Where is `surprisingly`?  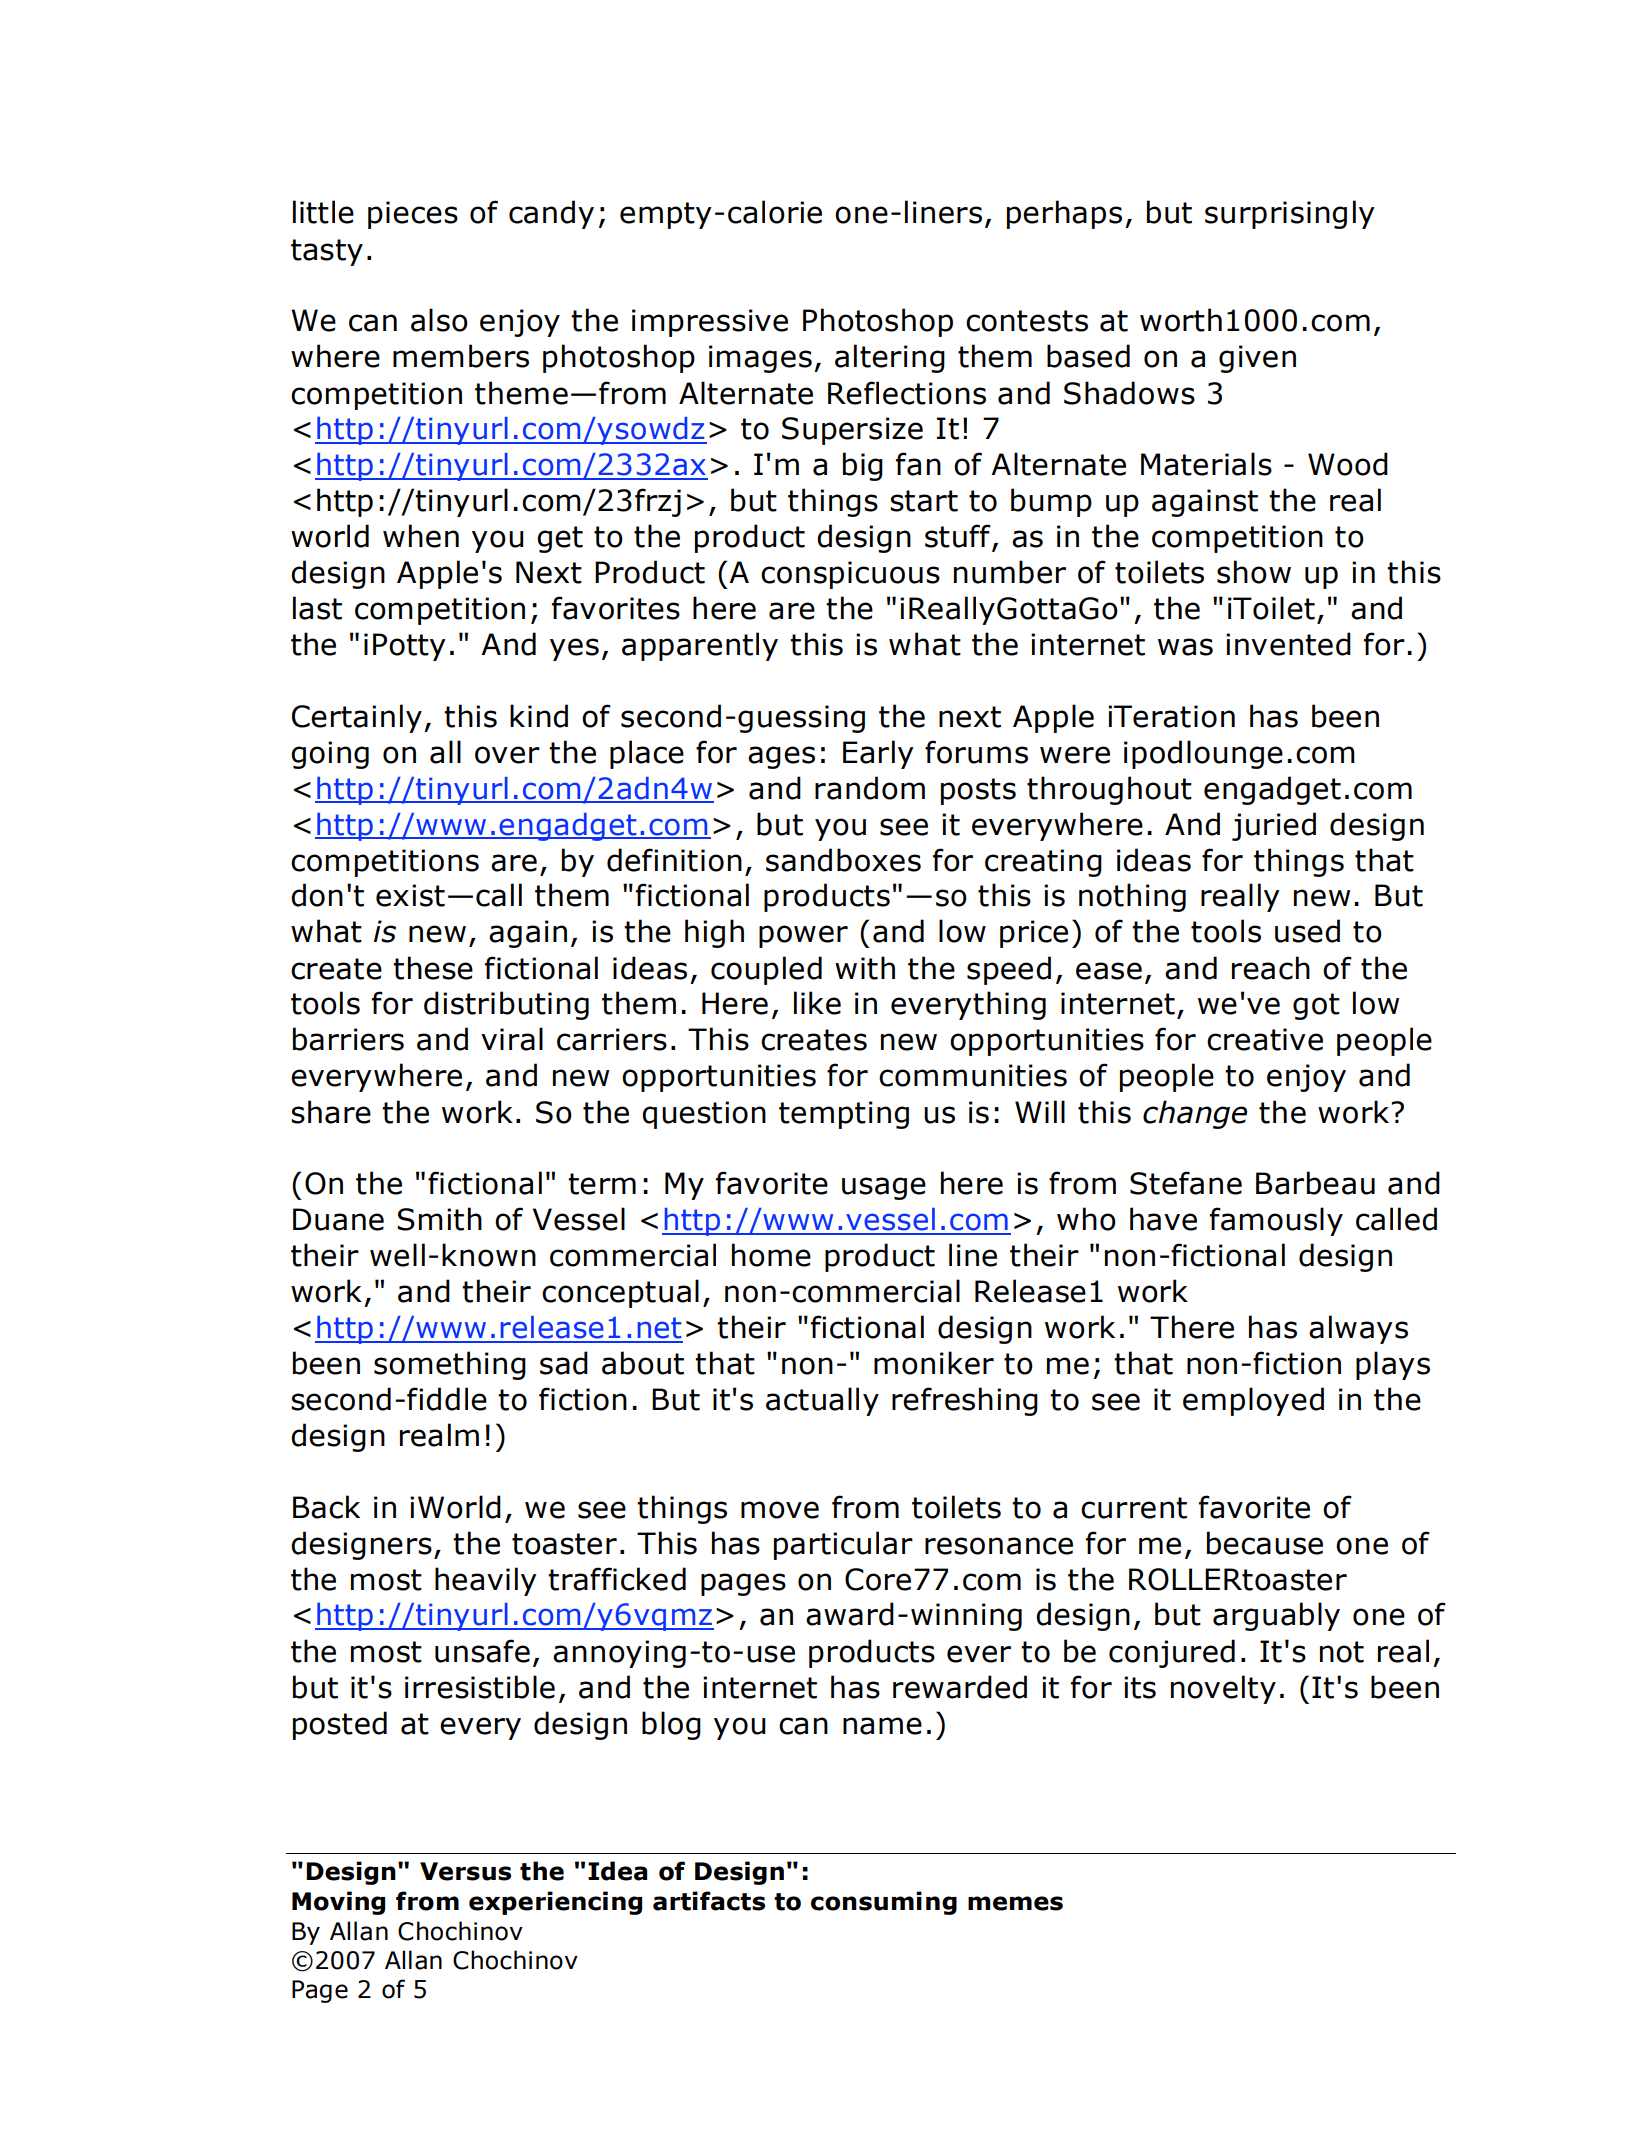 surprisingly is located at coordinates (1290, 214).
